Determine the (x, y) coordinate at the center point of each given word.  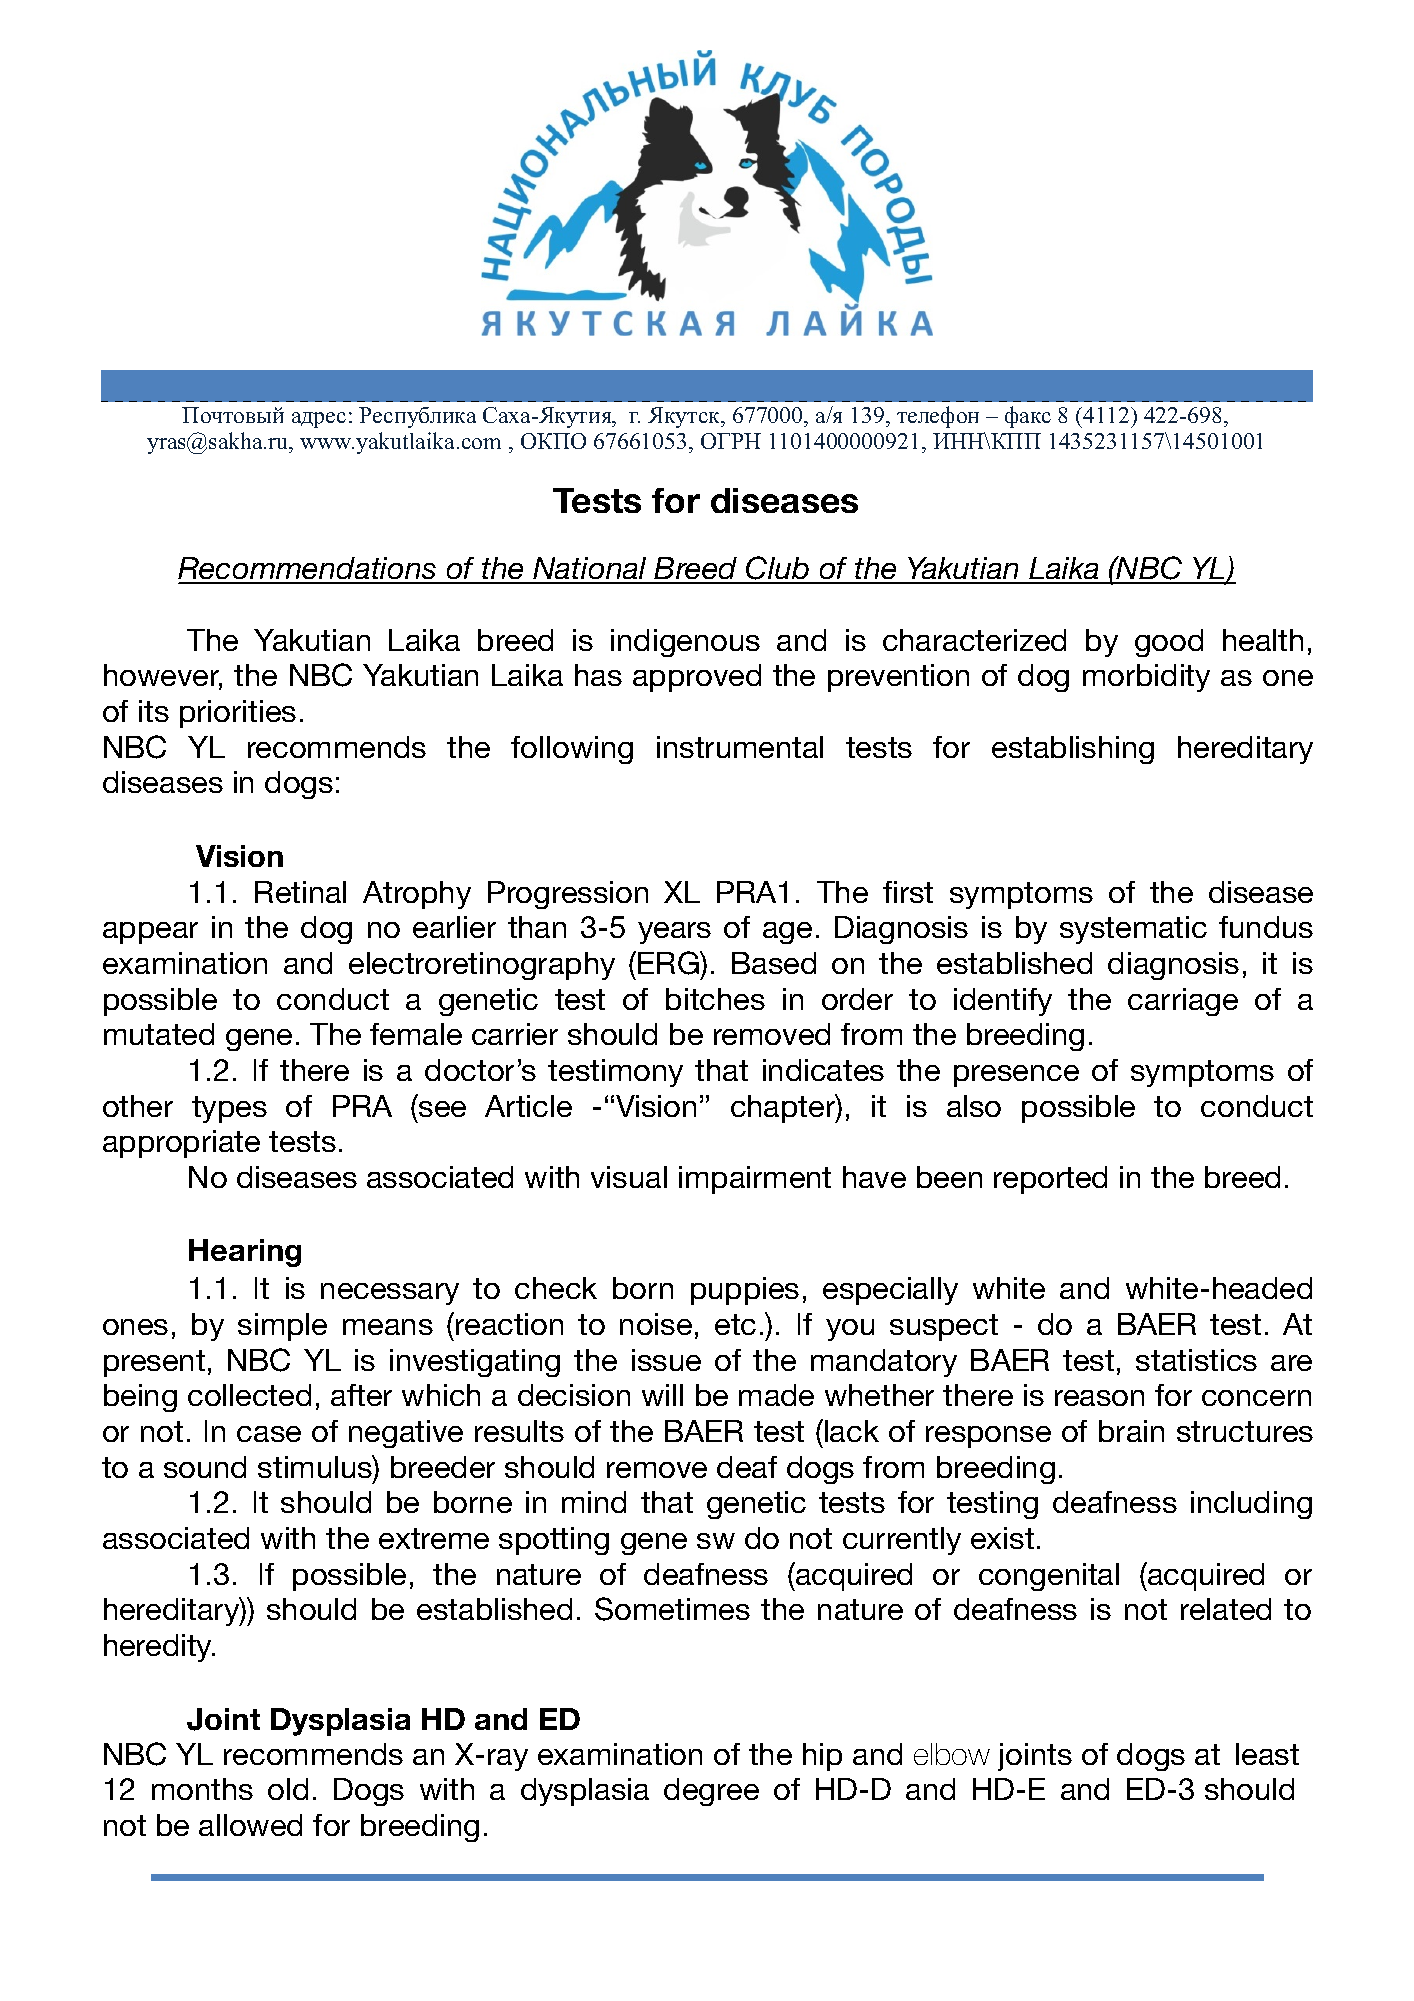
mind (594, 1502)
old (288, 1789)
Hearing (245, 1253)
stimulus (316, 1466)
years (674, 933)
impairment (755, 1180)
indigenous (685, 643)
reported (1050, 1180)
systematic (1133, 930)
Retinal (300, 892)
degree (711, 1792)
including (1251, 1505)
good (1169, 643)
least (1267, 1754)
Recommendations (308, 570)
